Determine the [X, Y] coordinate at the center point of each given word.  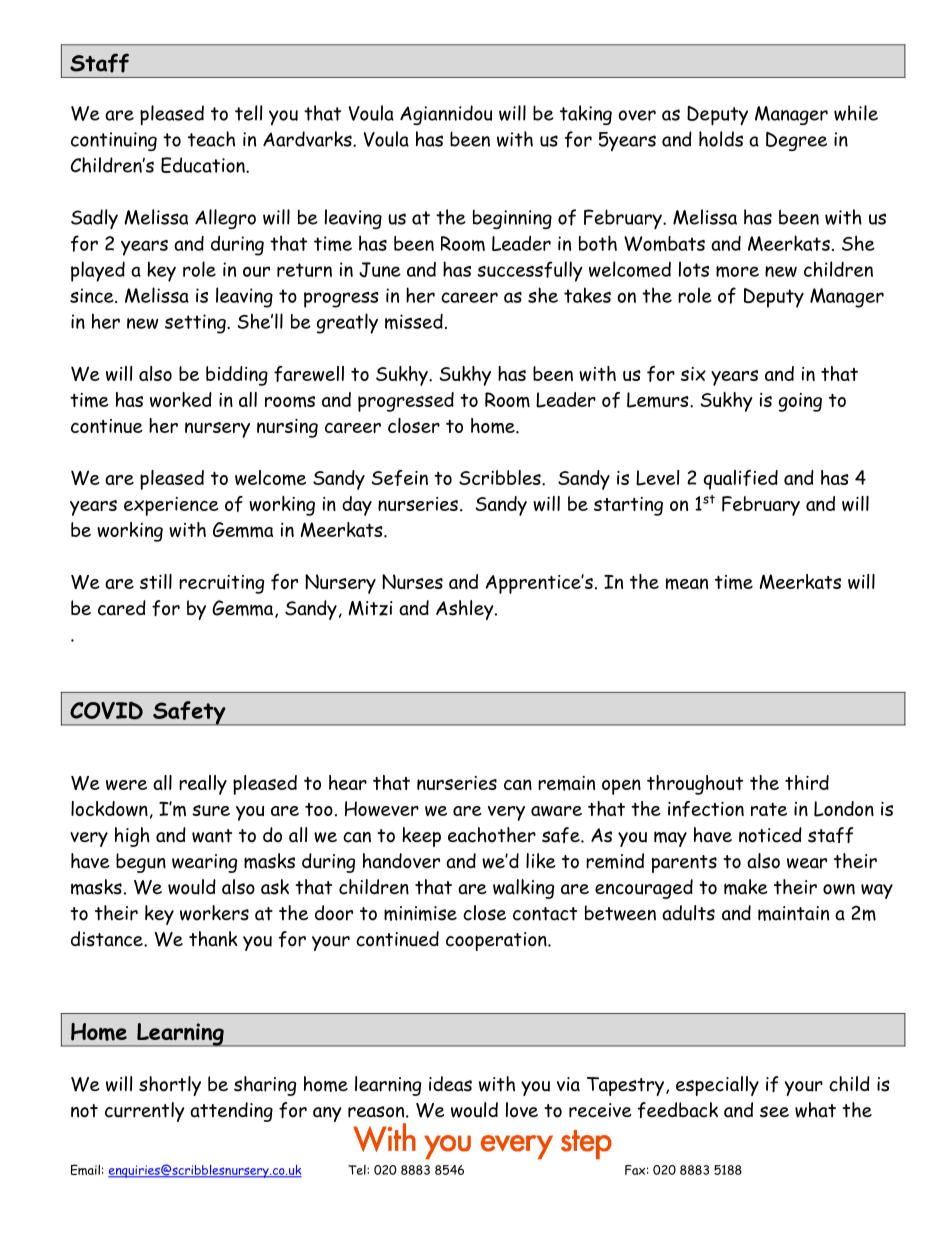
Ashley [466, 610]
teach [211, 139]
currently [145, 1112]
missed [414, 322]
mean [687, 584]
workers [214, 913]
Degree [796, 141]
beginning [512, 219]
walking [523, 889]
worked [181, 399]
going [800, 402]
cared [122, 608]
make [746, 887]
